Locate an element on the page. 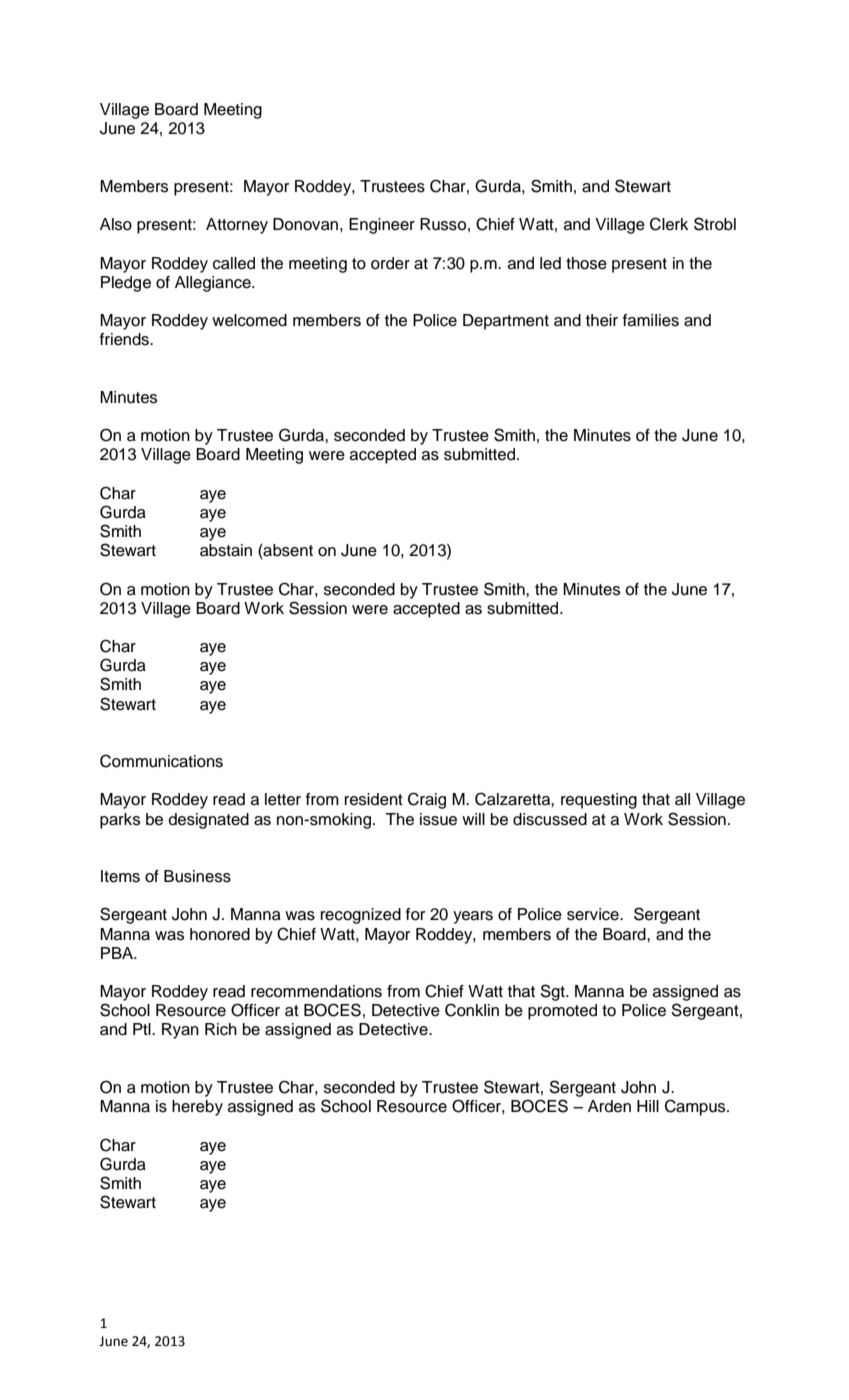  Craig is located at coordinates (427, 800).
